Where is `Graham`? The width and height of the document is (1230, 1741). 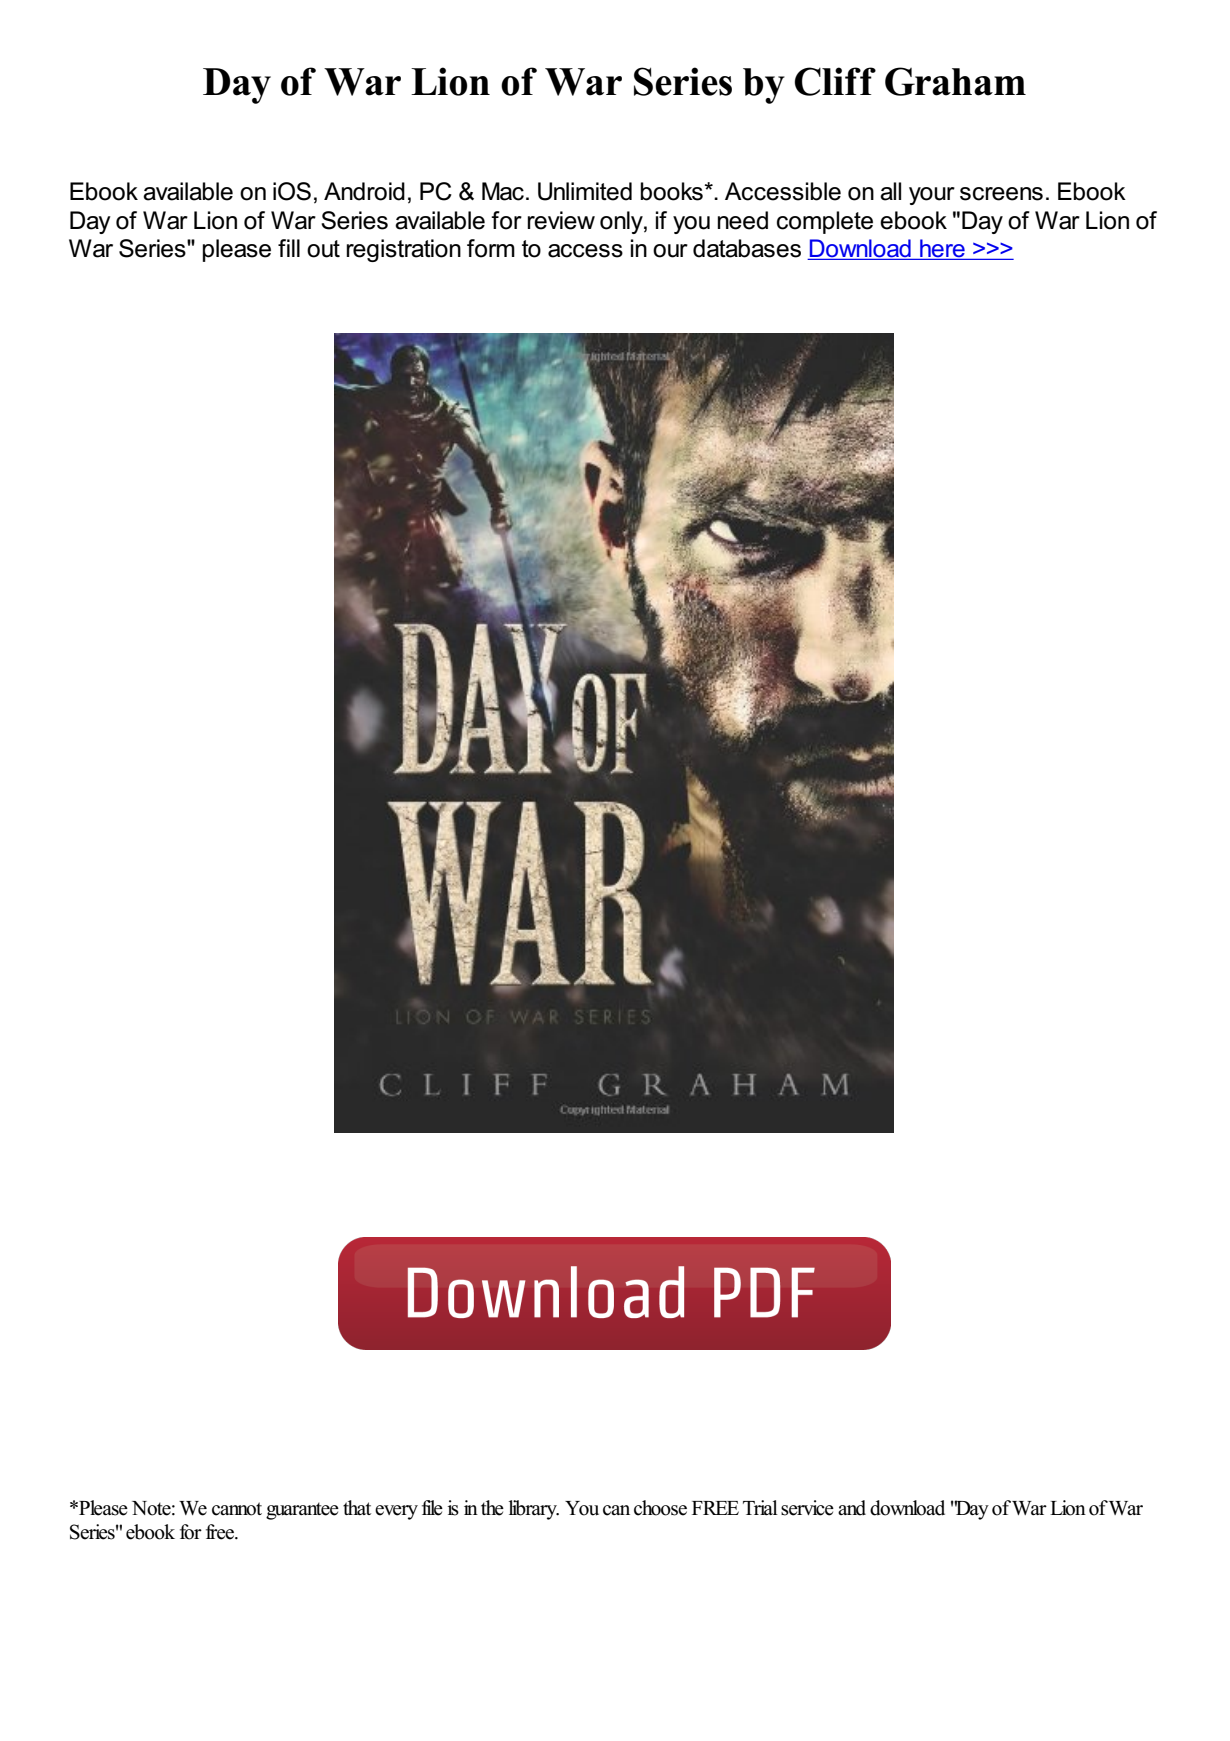 Graham is located at coordinates (955, 81).
